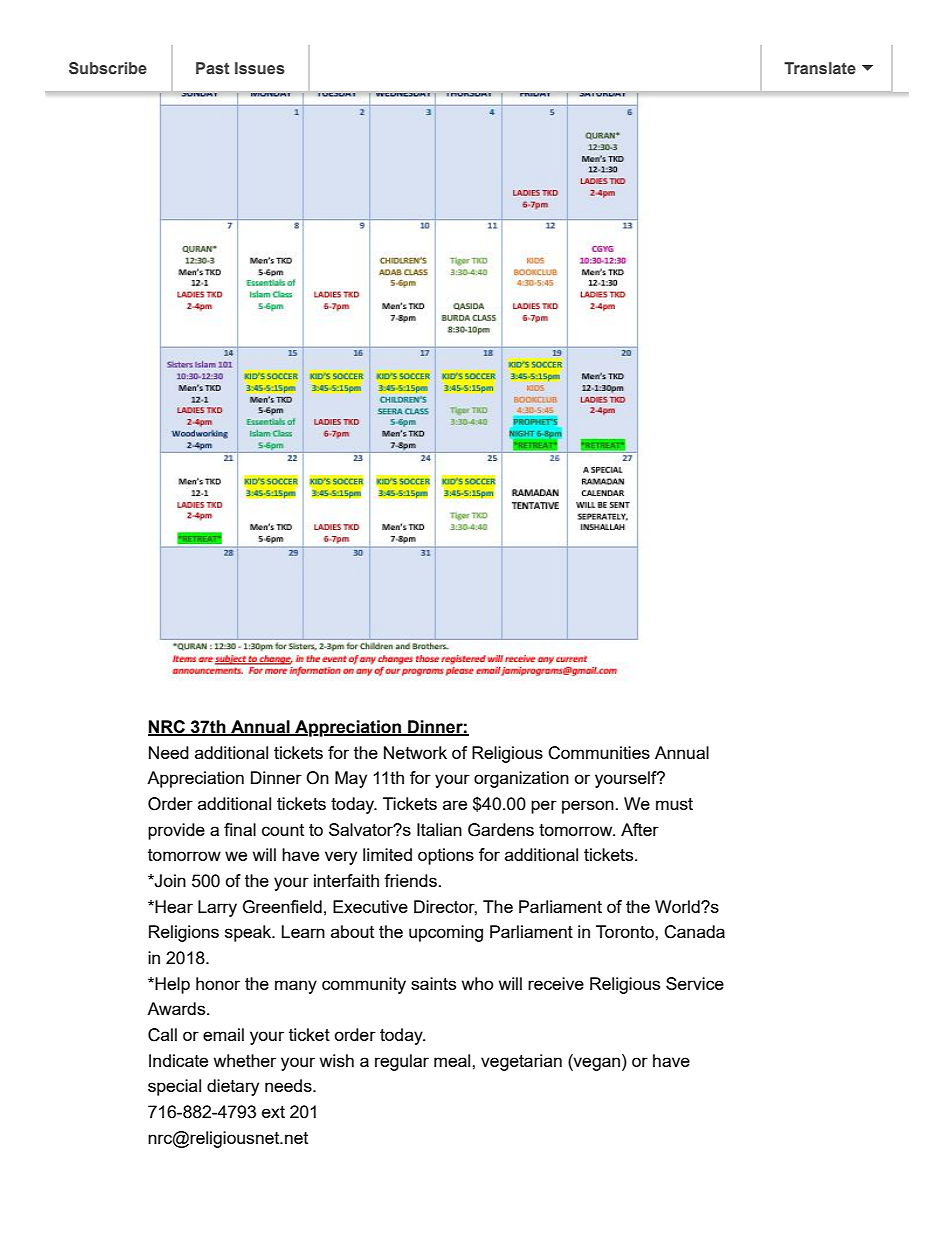 The width and height of the screenshot is (952, 1233). Describe the element at coordinates (820, 68) in the screenshot. I see `Translate` at that location.
